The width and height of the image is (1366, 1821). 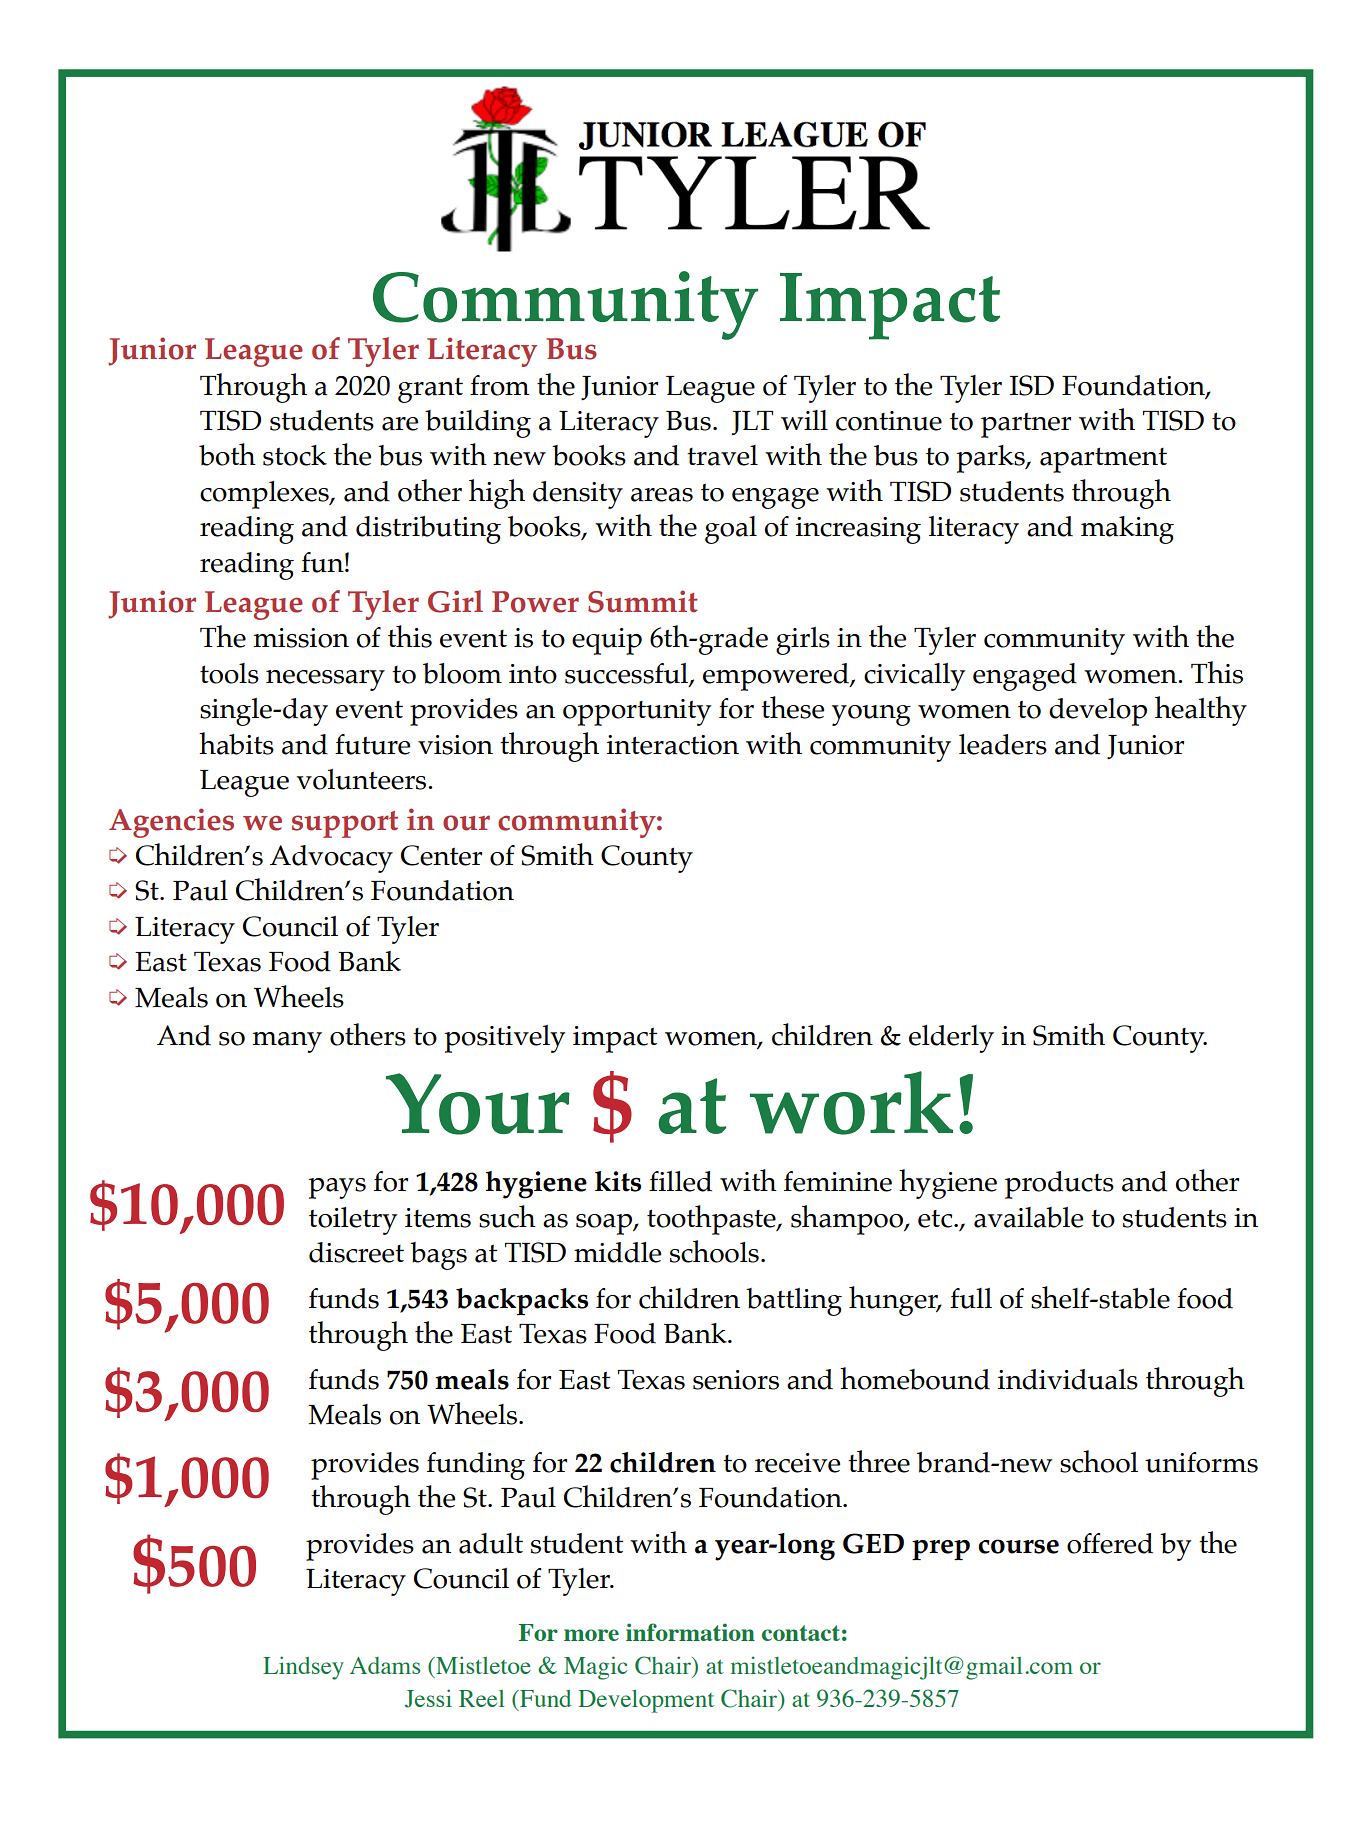 What do you see at coordinates (504, 1039) in the image?
I see `positively` at bounding box center [504, 1039].
